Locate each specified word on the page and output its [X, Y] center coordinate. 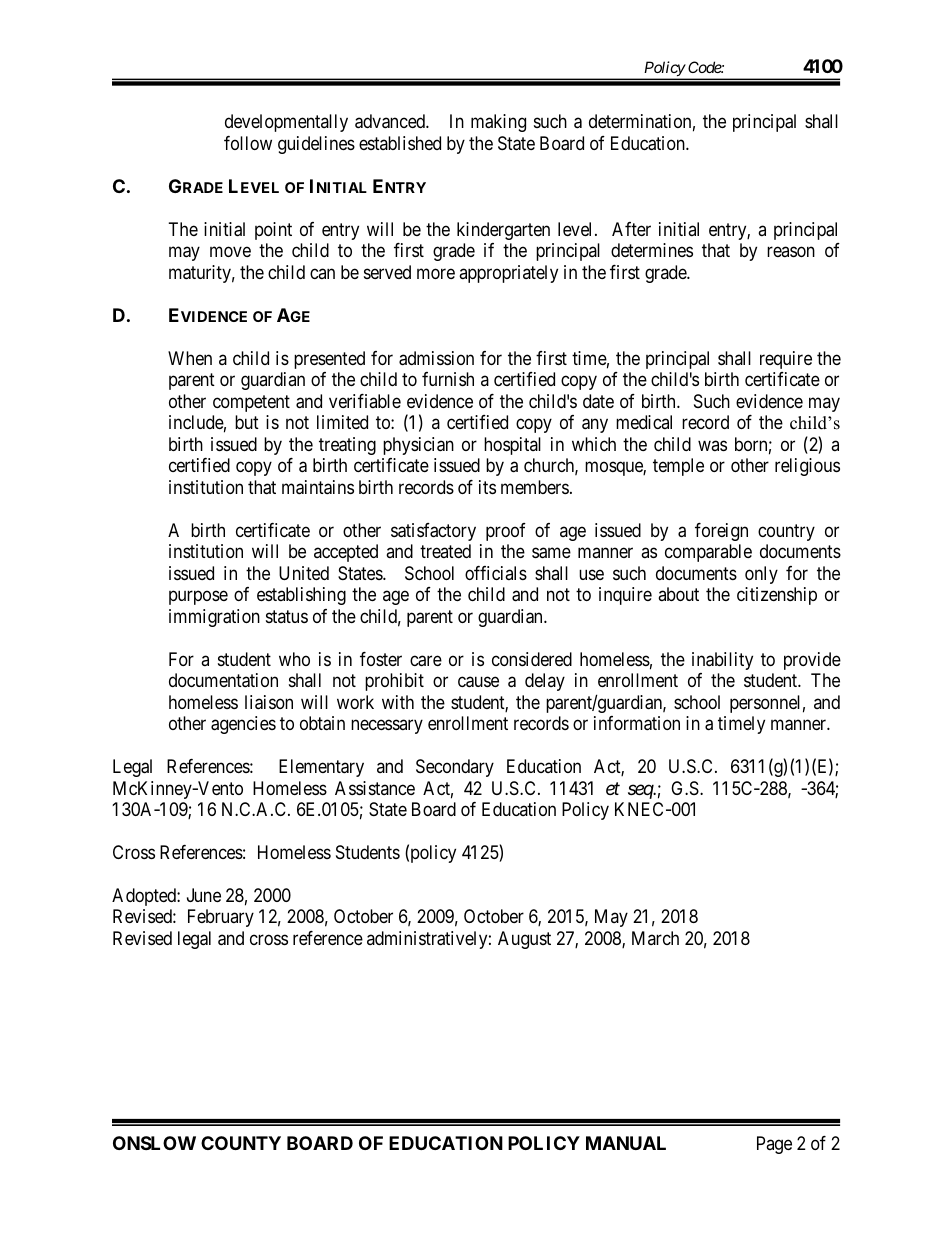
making [498, 123]
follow [248, 143]
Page [774, 1145]
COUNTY [241, 1143]
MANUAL [626, 1143]
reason [791, 252]
